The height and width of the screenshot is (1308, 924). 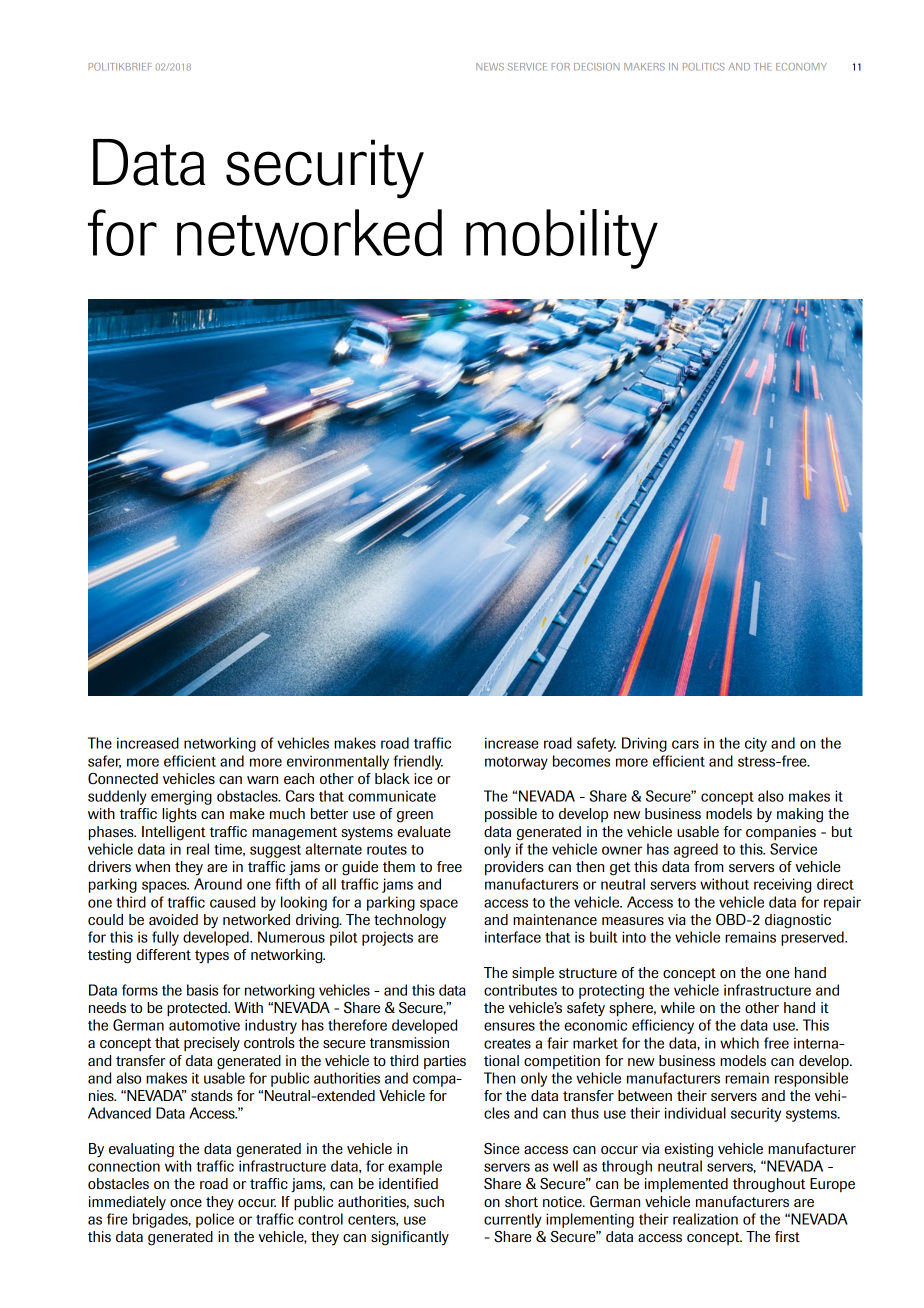 What do you see at coordinates (756, 744) in the screenshot?
I see `city` at bounding box center [756, 744].
